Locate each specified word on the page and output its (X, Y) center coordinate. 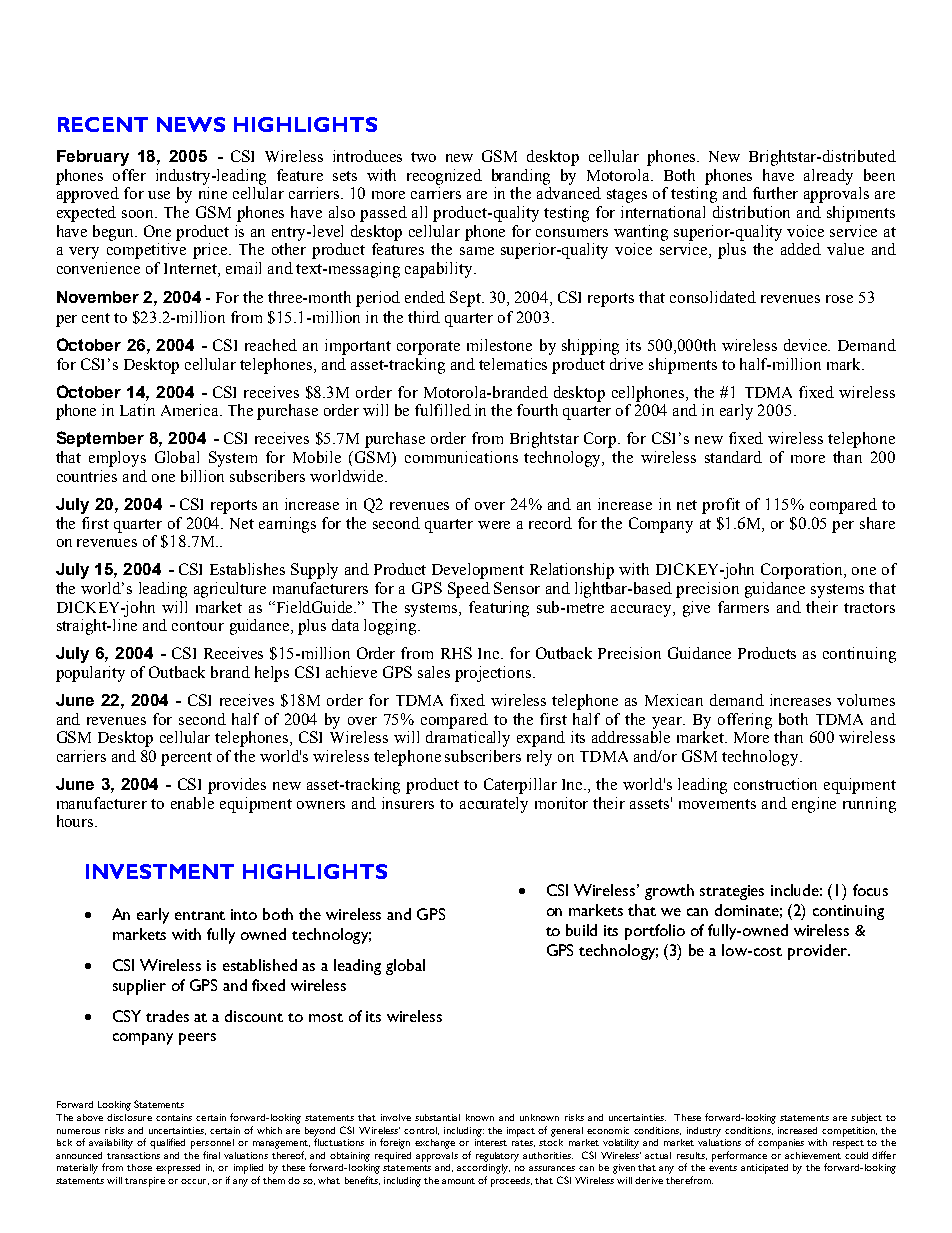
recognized (444, 177)
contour (198, 626)
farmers (743, 607)
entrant (200, 915)
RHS (456, 653)
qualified (167, 1143)
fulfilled (443, 410)
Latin (137, 410)
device (807, 345)
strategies (732, 892)
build (581, 930)
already (828, 177)
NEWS (191, 124)
